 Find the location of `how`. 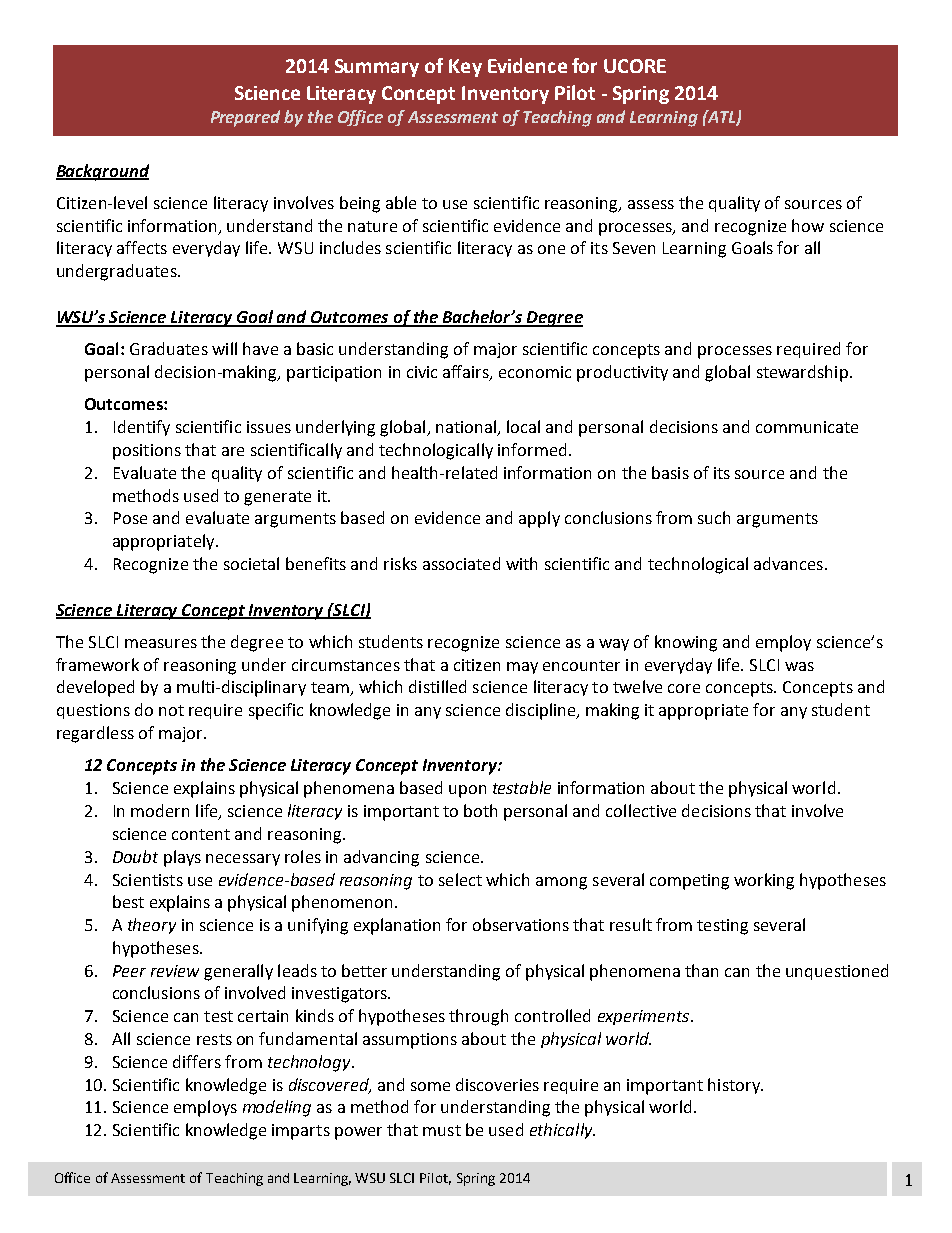

how is located at coordinates (808, 225).
